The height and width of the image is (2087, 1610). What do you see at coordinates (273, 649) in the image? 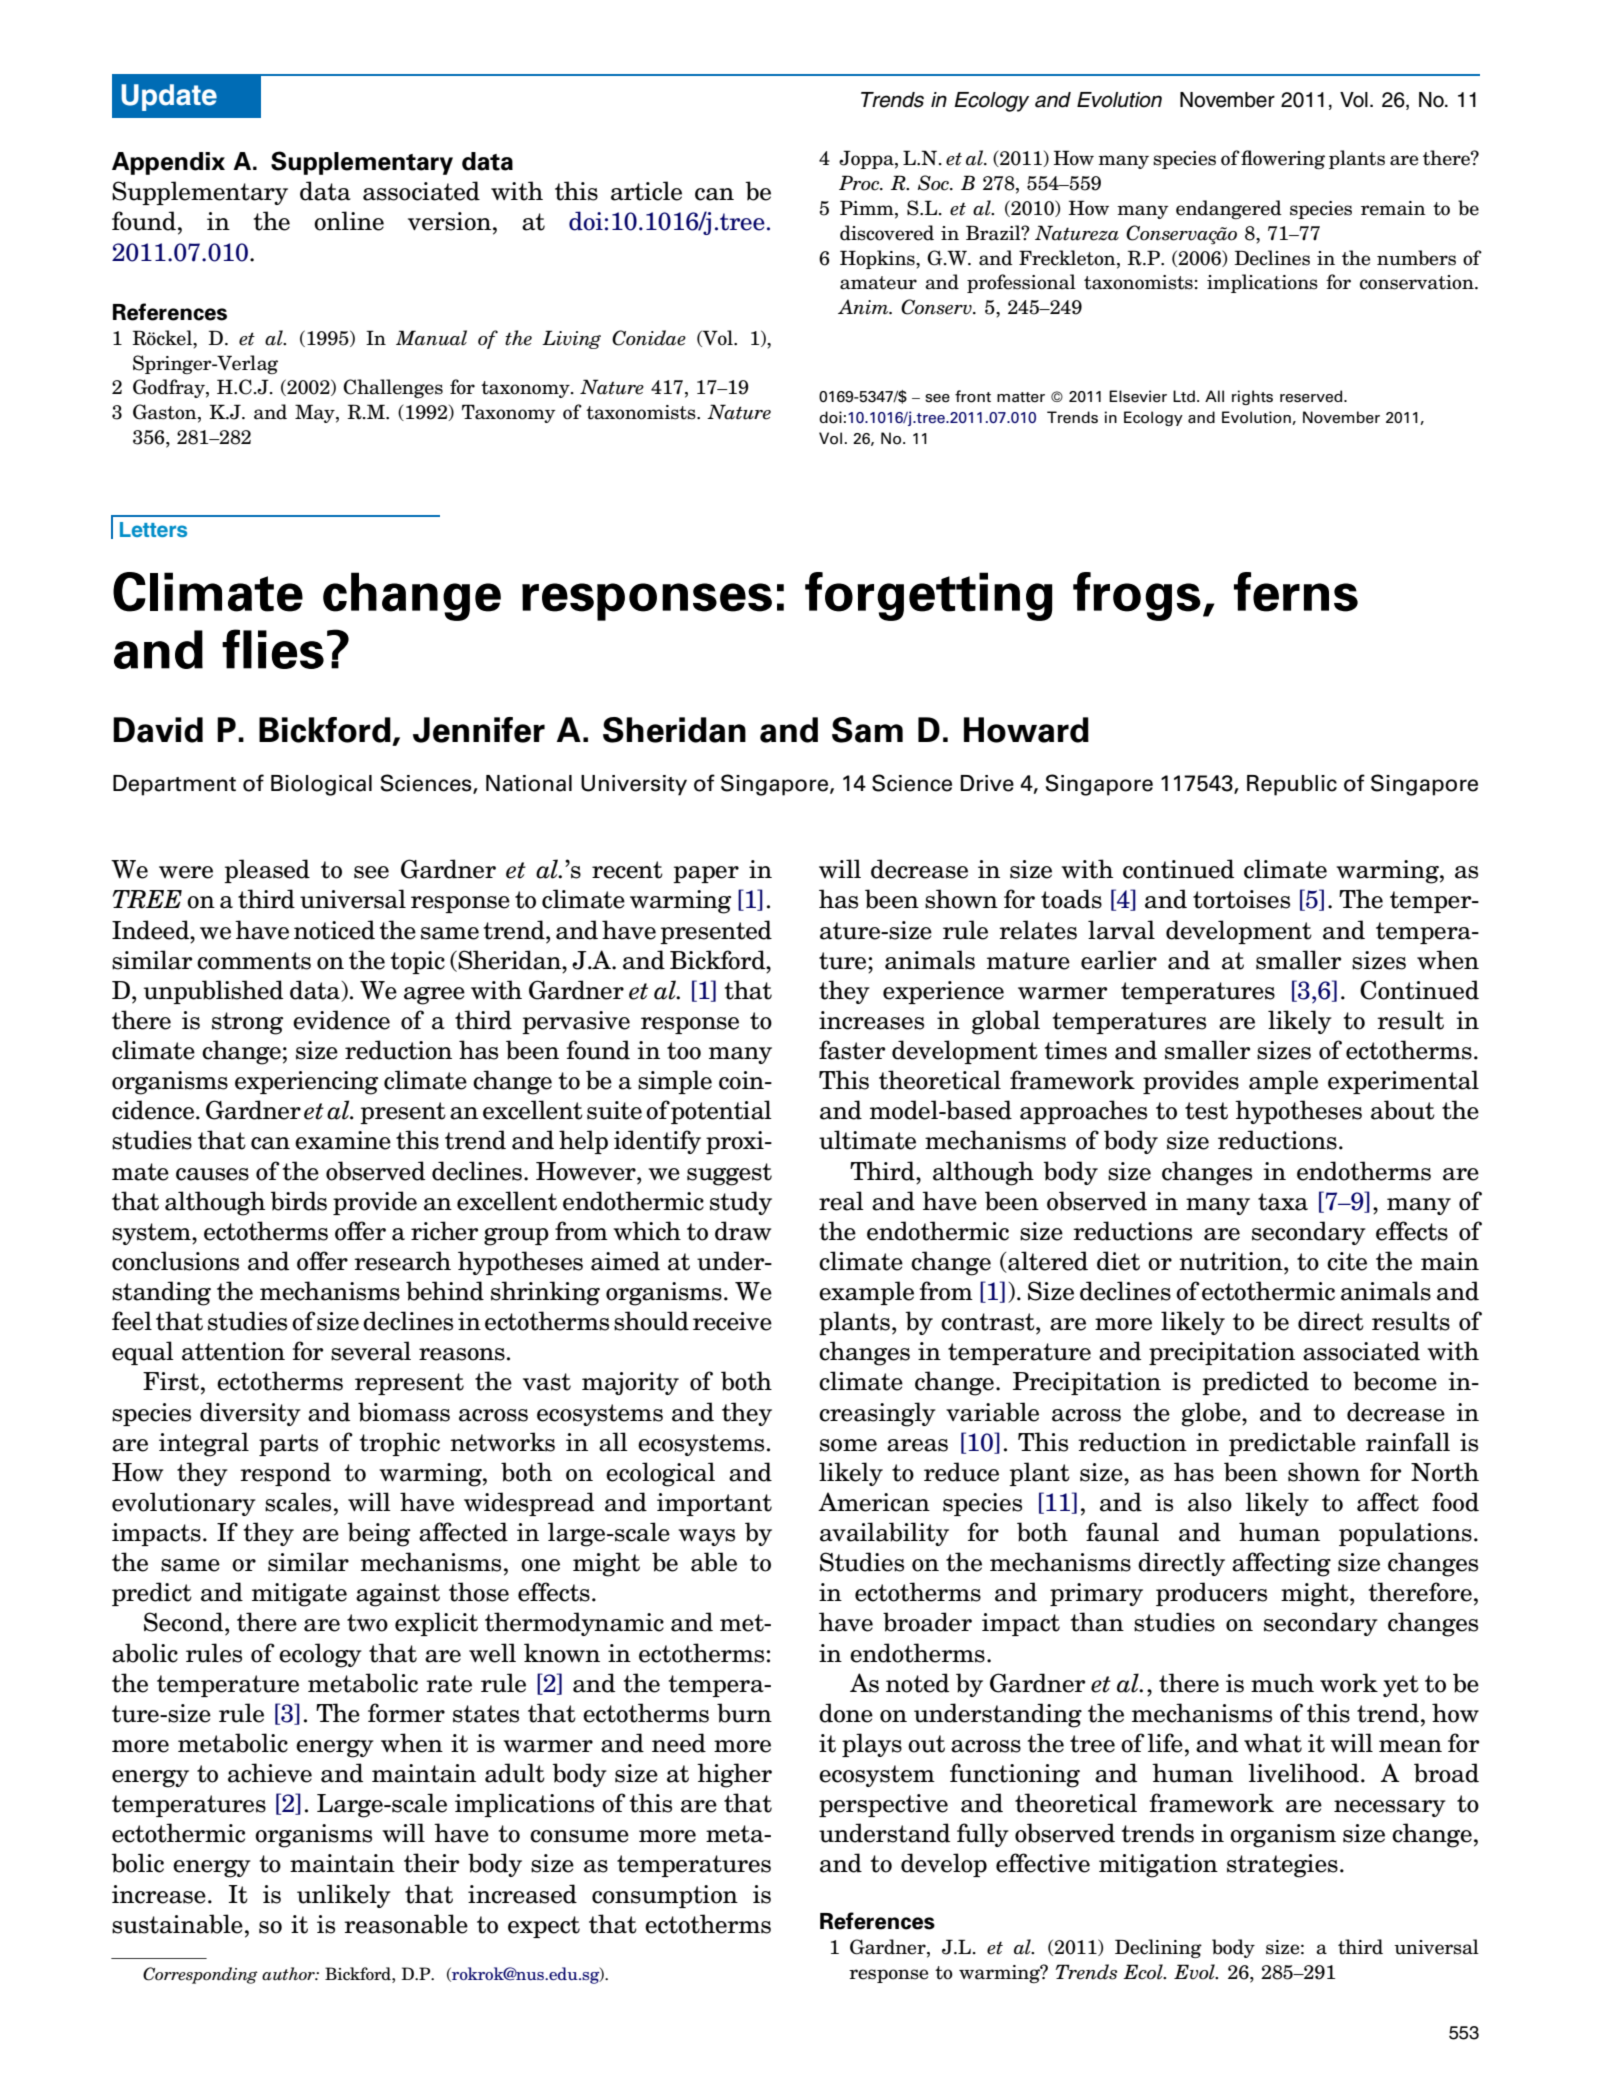
I see `flies` at bounding box center [273, 649].
